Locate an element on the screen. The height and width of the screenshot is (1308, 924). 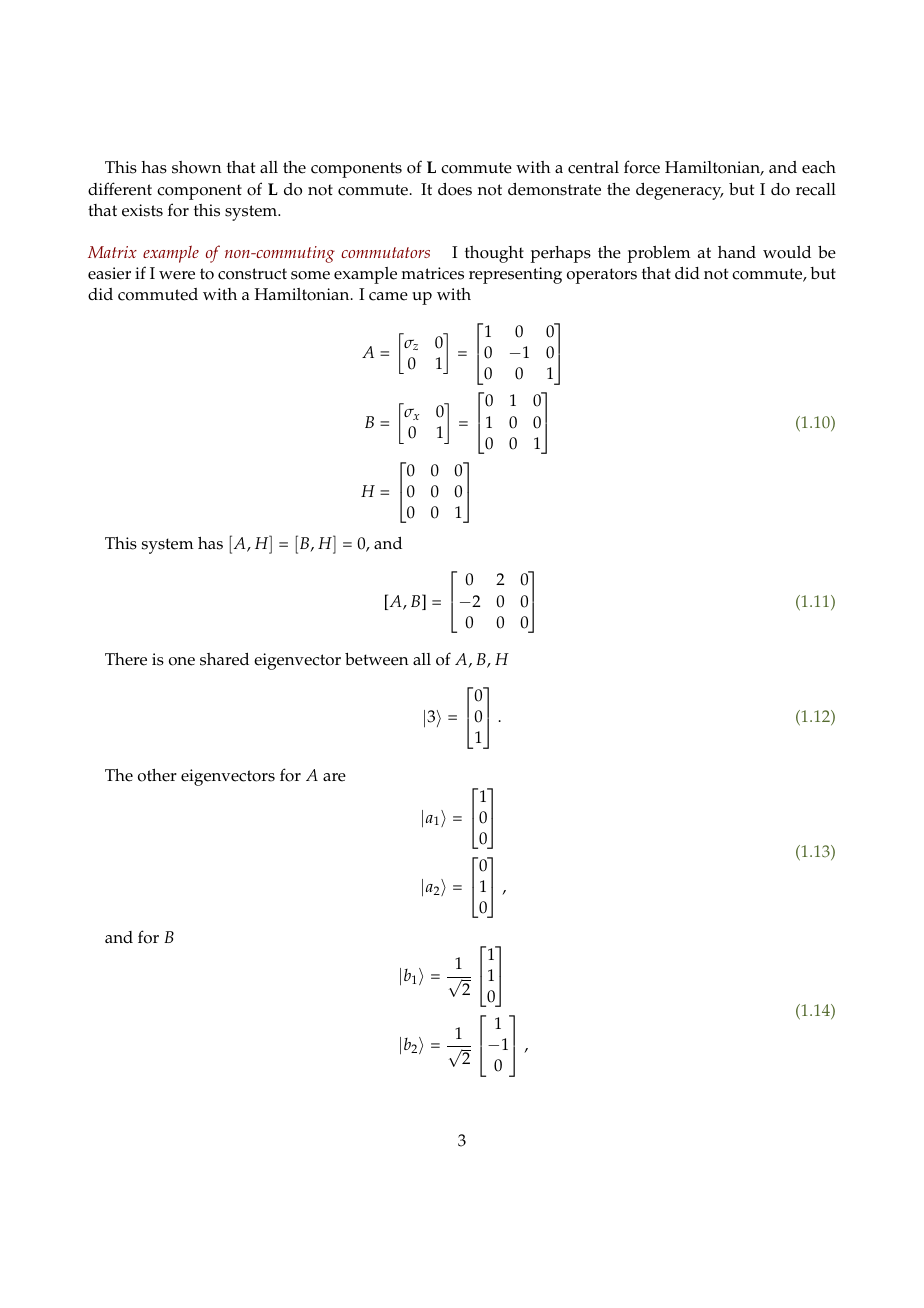
shared is located at coordinates (224, 659).
